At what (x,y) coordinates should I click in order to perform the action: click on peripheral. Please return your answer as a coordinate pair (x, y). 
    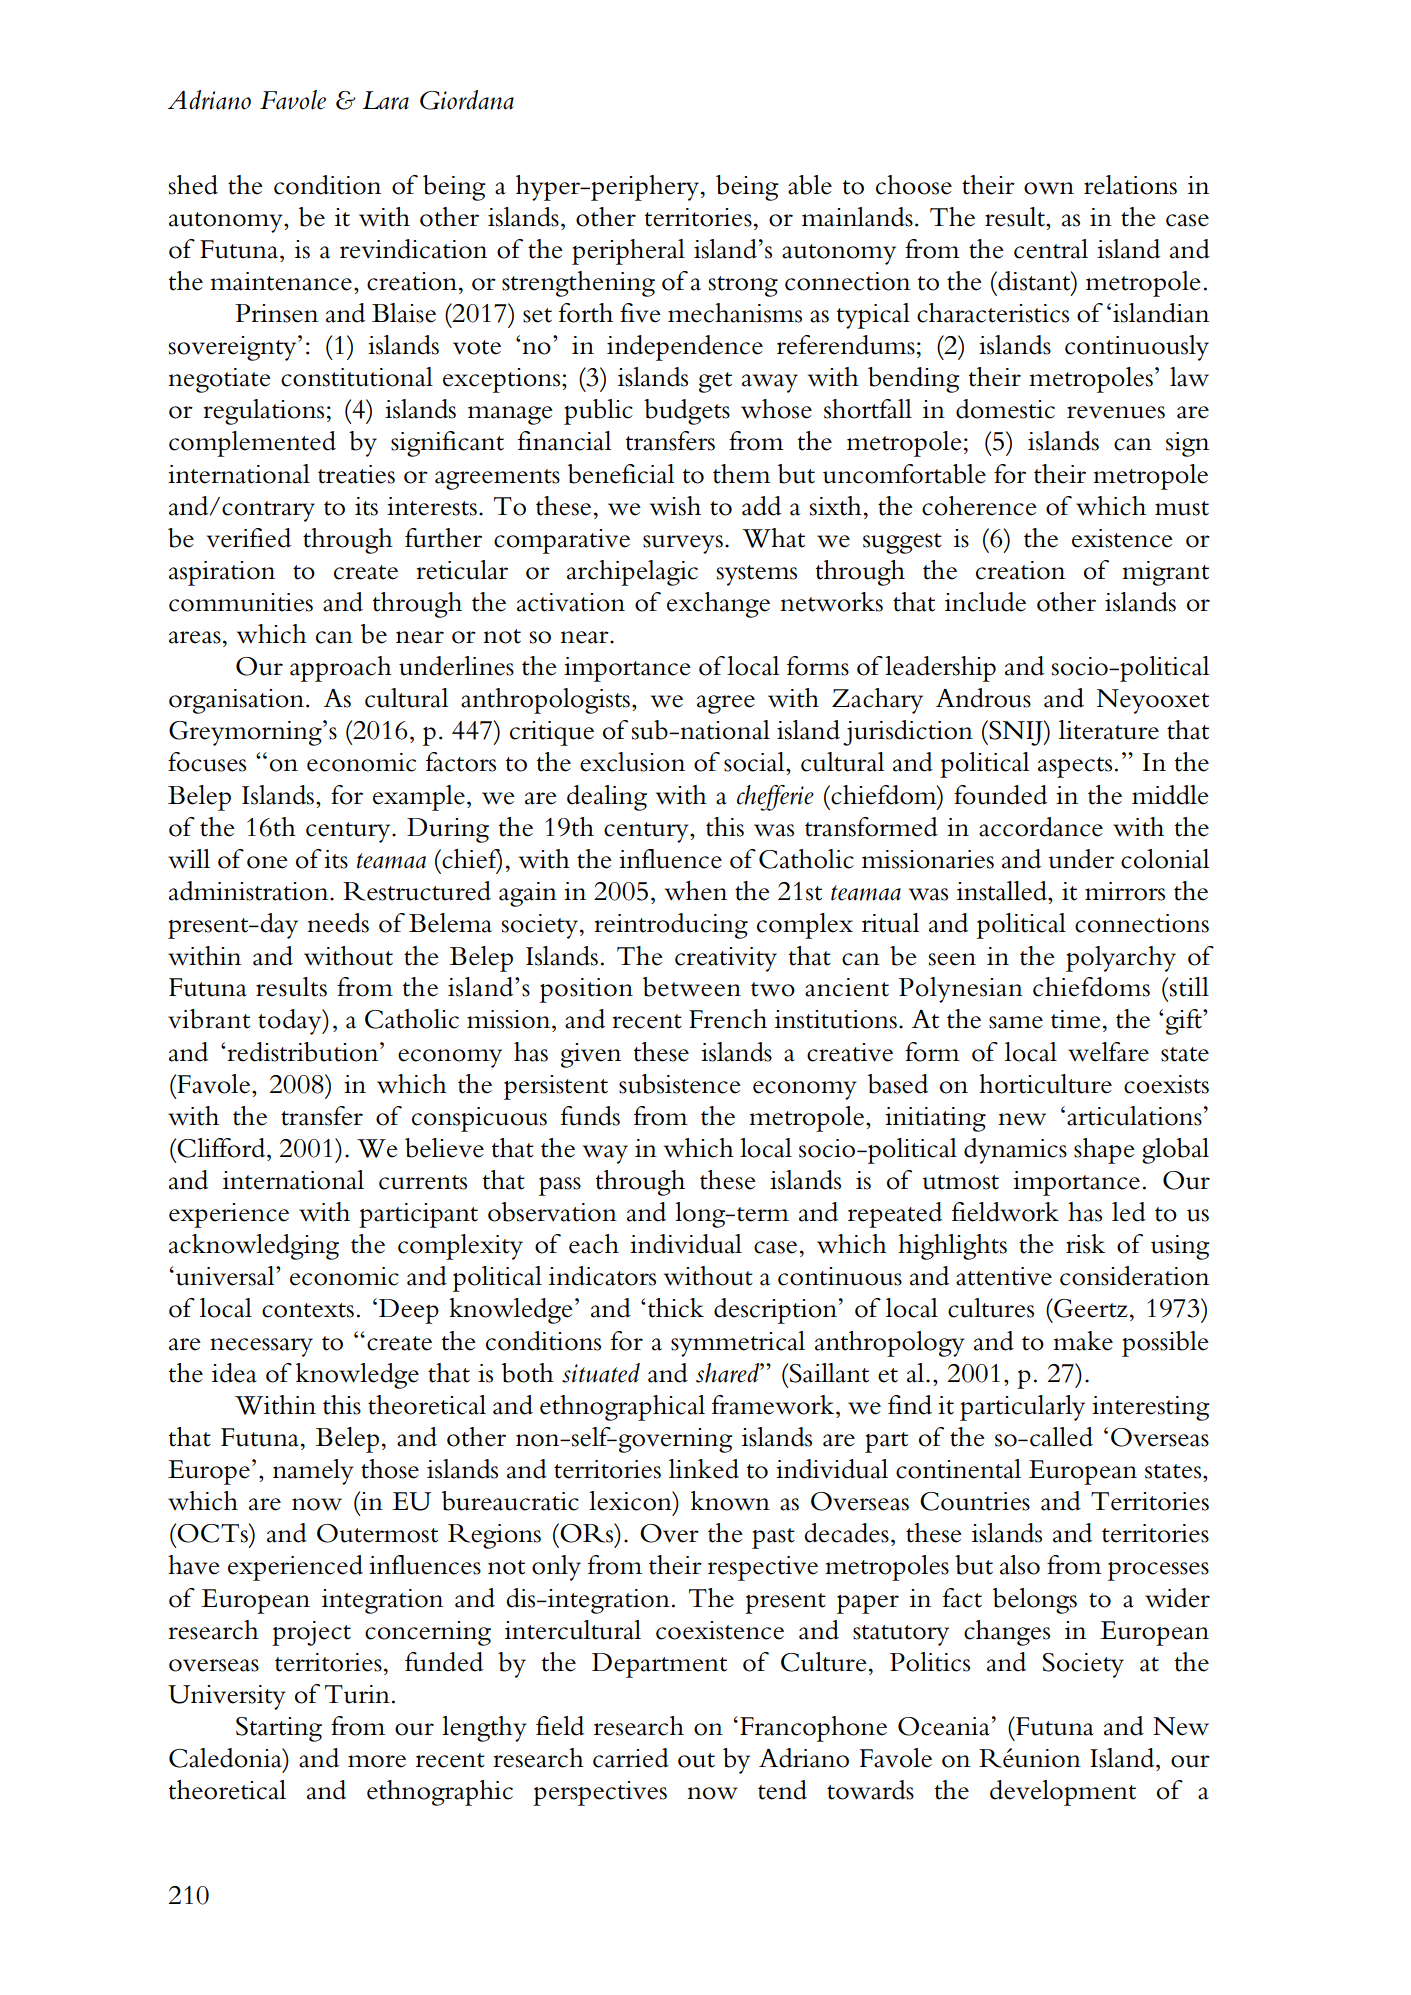
    Looking at the image, I should click on (628, 252).
